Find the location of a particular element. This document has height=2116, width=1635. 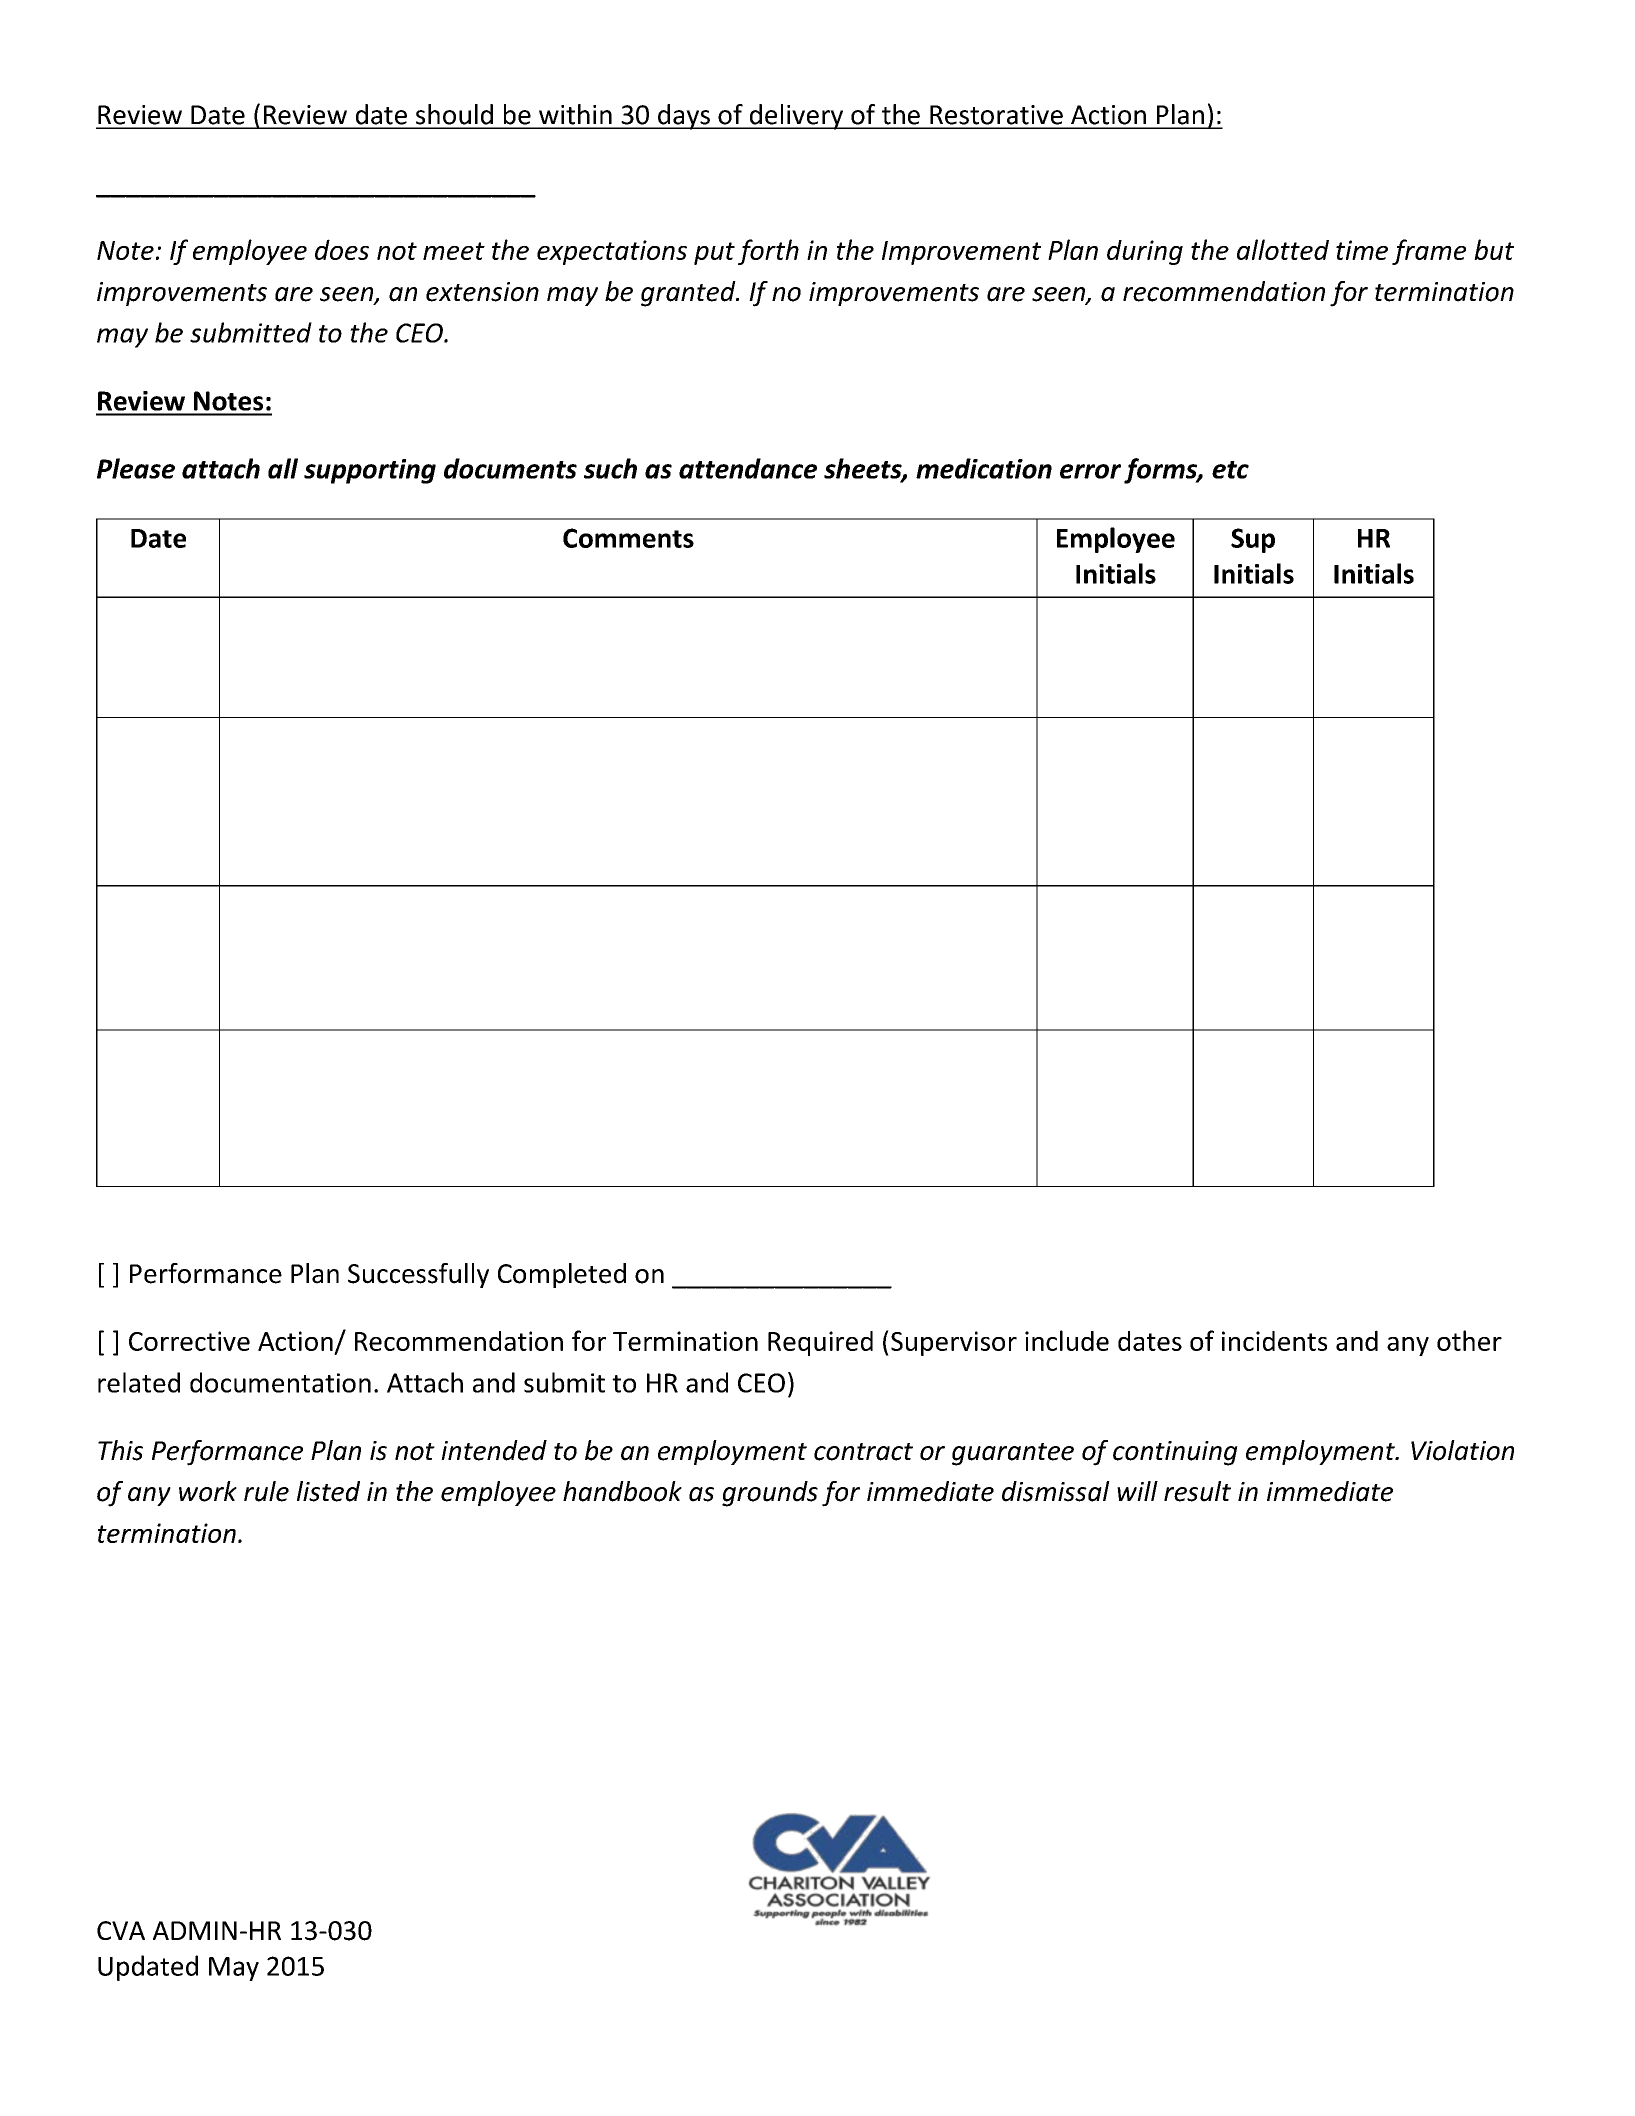

CVA is located at coordinates (121, 1930).
